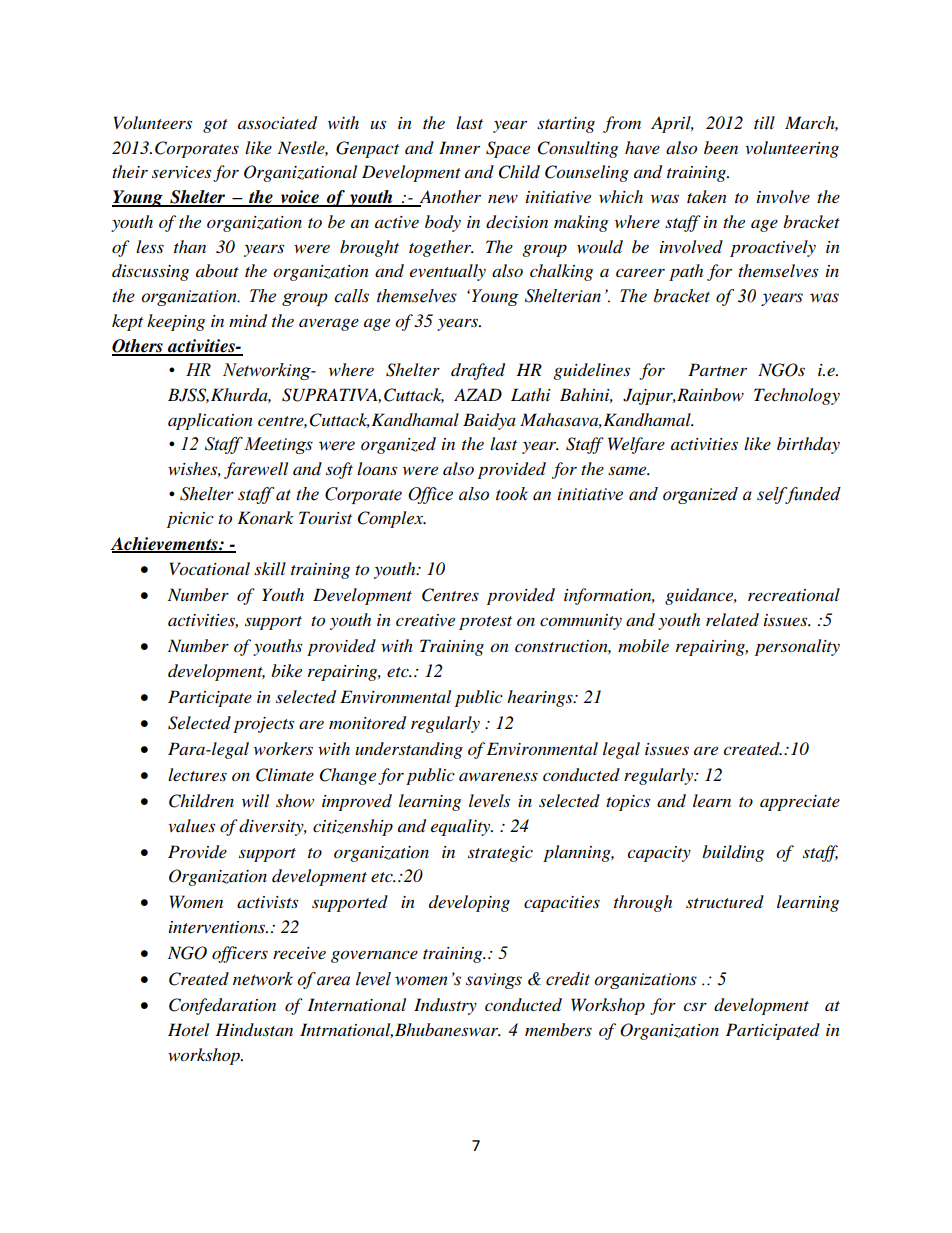 The image size is (952, 1233). Describe the element at coordinates (732, 620) in the document. I see `related` at that location.
